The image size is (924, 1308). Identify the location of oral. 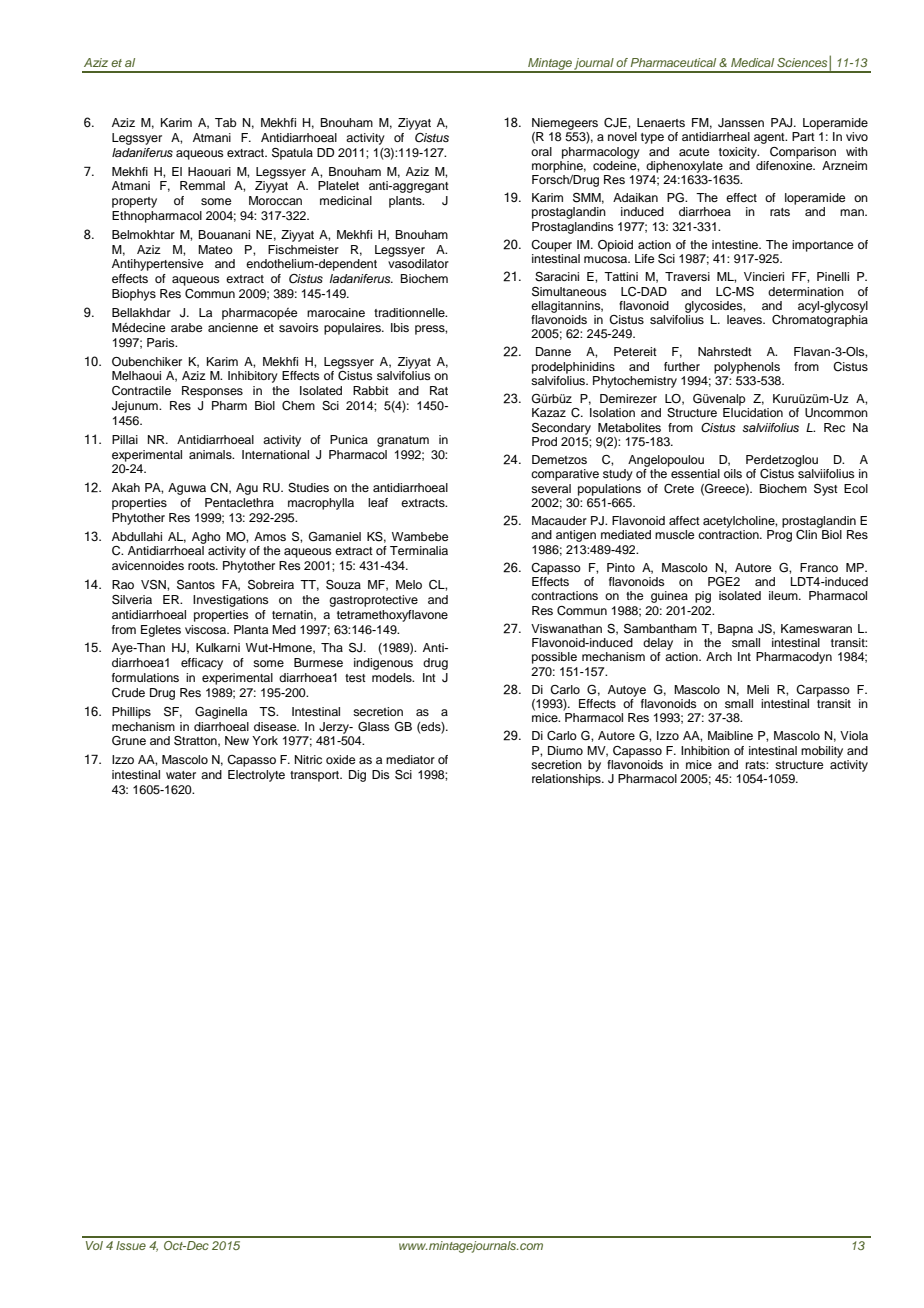
(541, 151).
